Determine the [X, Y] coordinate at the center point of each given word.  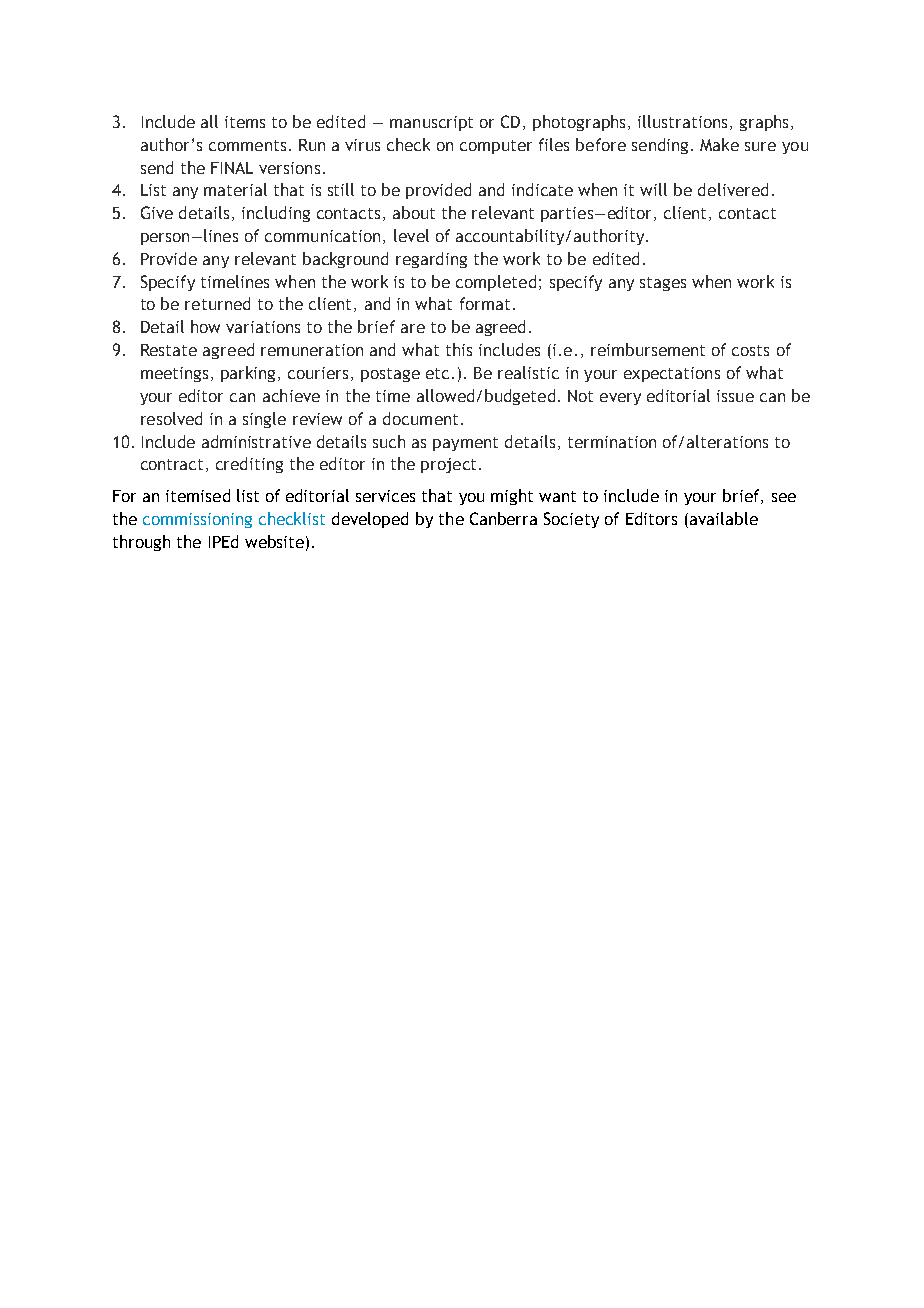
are [413, 328]
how [205, 326]
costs [750, 350]
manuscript [431, 123]
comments [247, 145]
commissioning [197, 520]
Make [719, 144]
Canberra [503, 518]
